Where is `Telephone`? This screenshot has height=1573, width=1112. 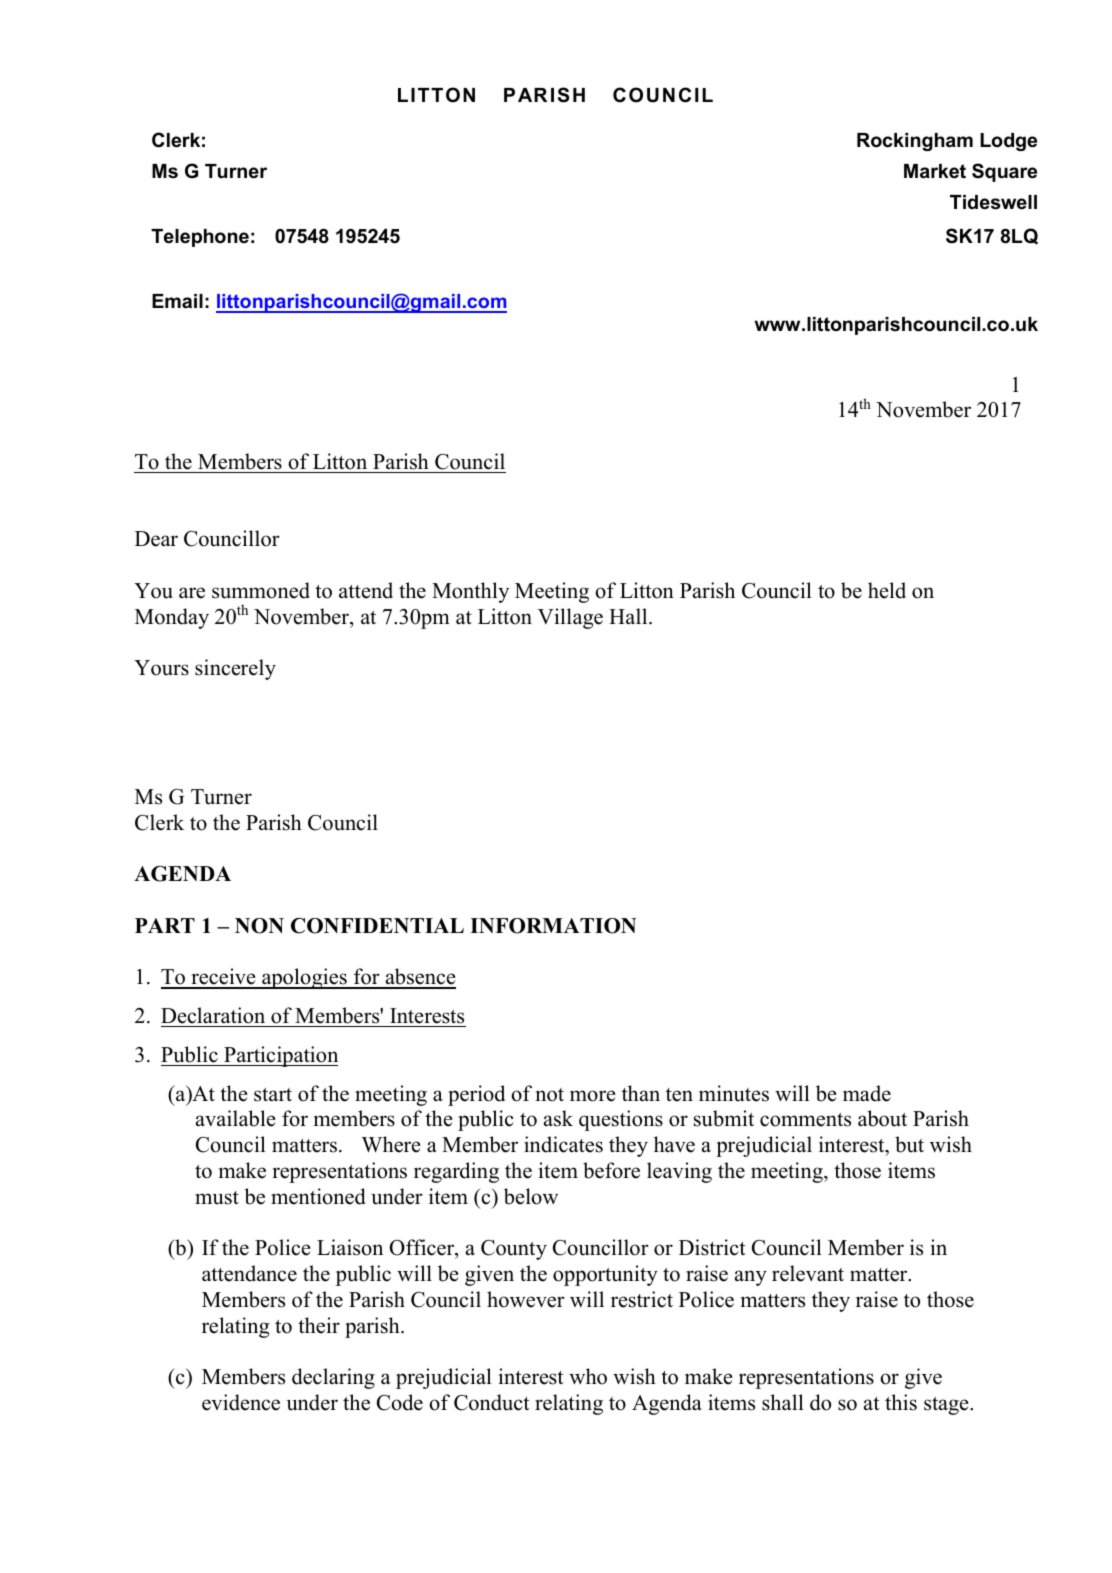 Telephone is located at coordinates (200, 238).
